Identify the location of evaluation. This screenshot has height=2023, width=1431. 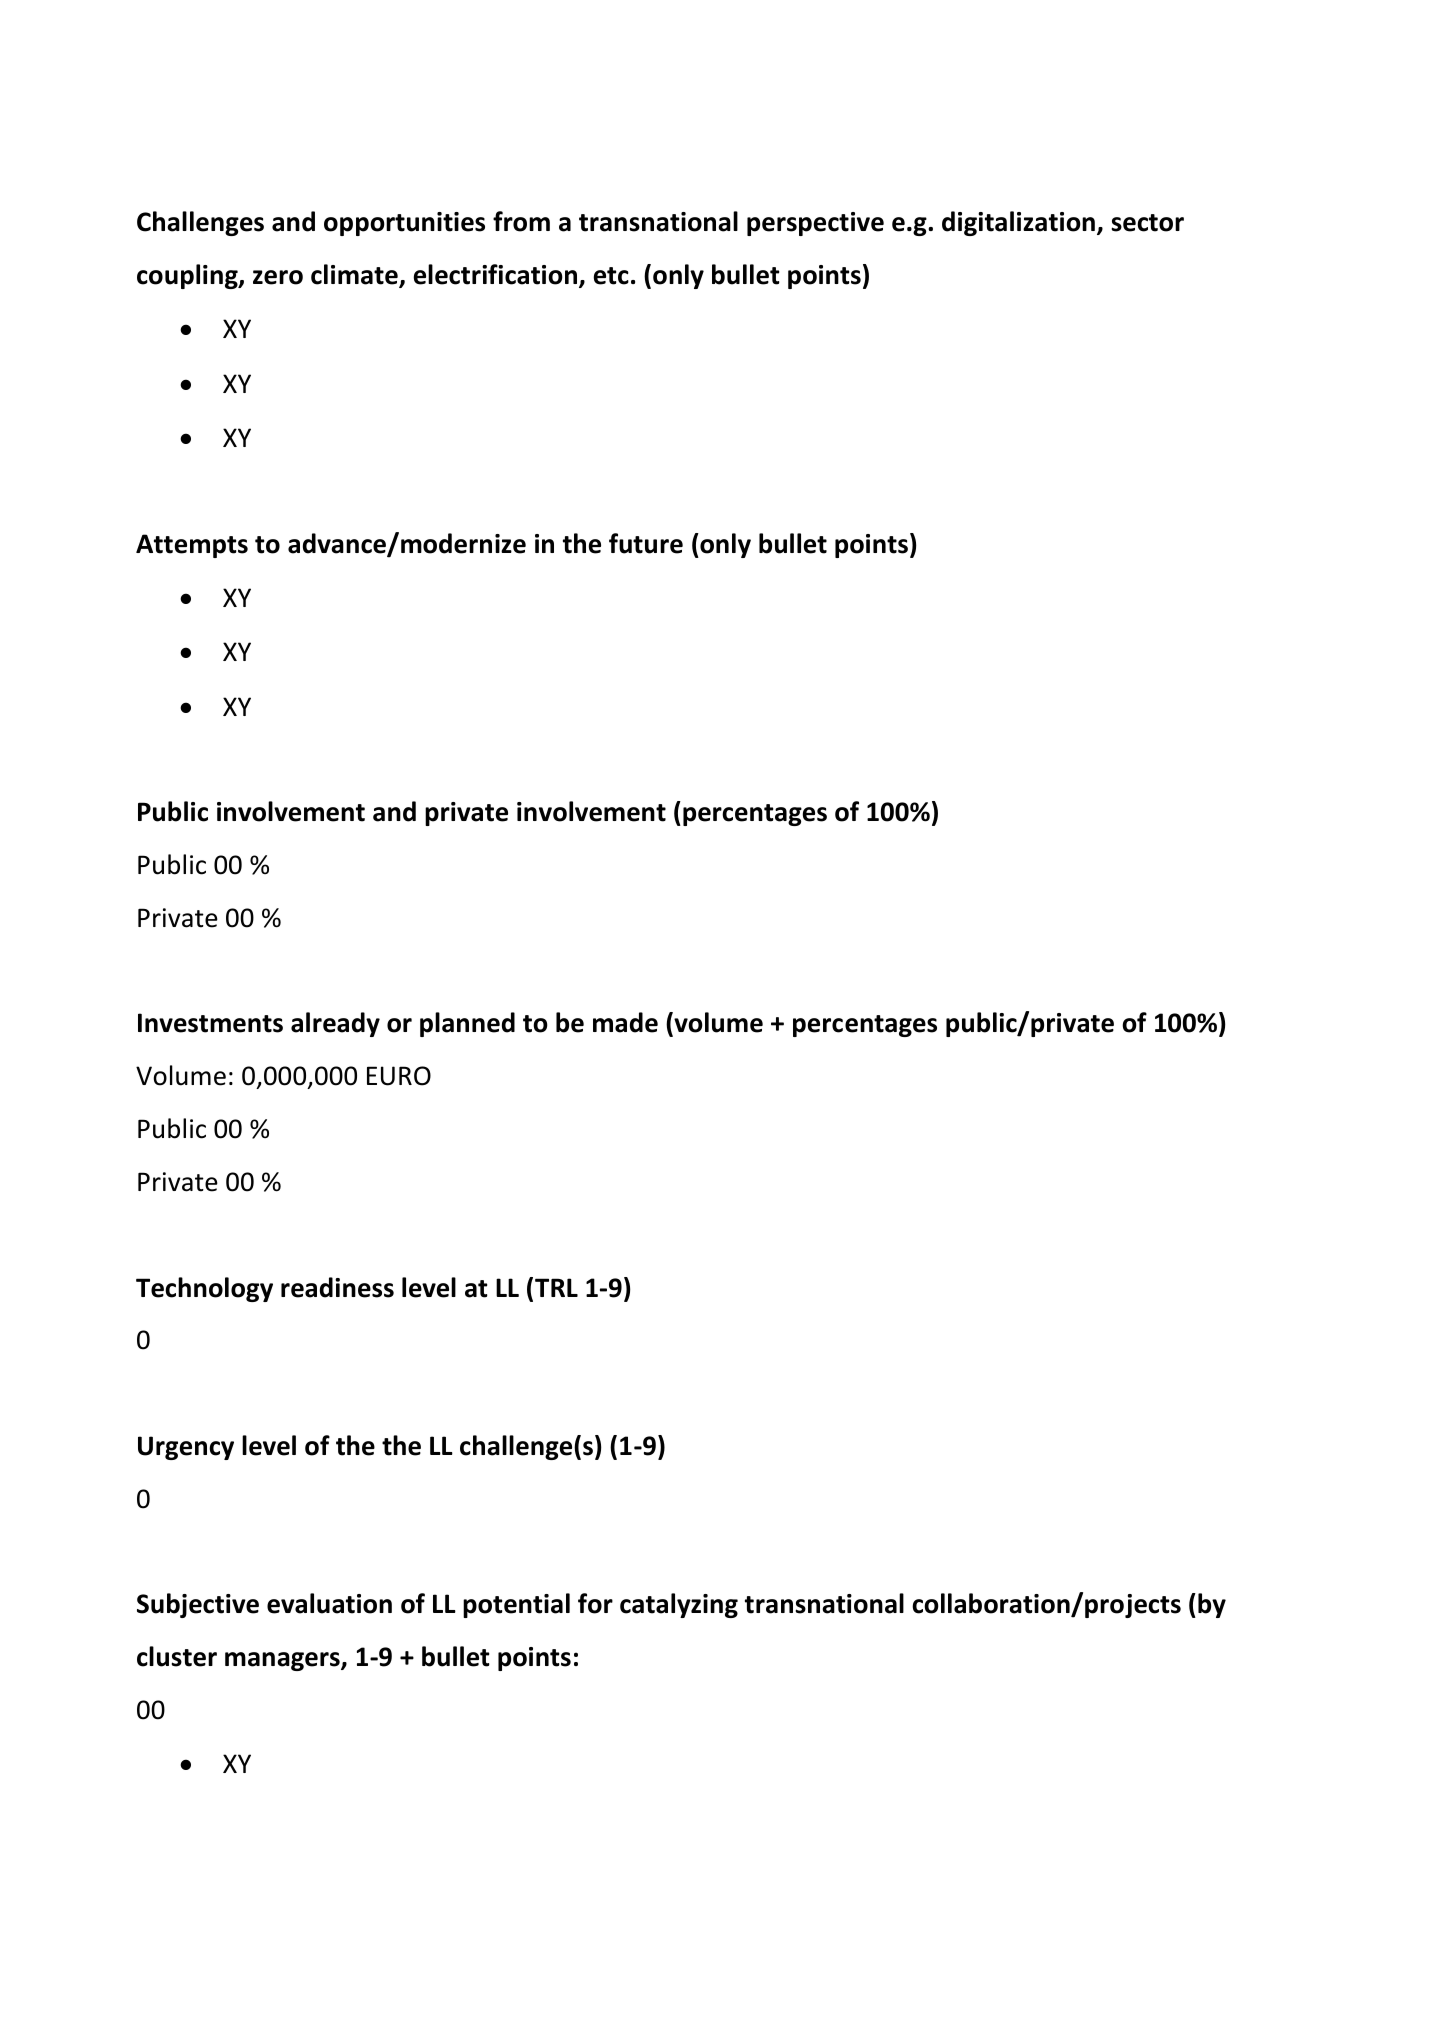
(329, 1603).
